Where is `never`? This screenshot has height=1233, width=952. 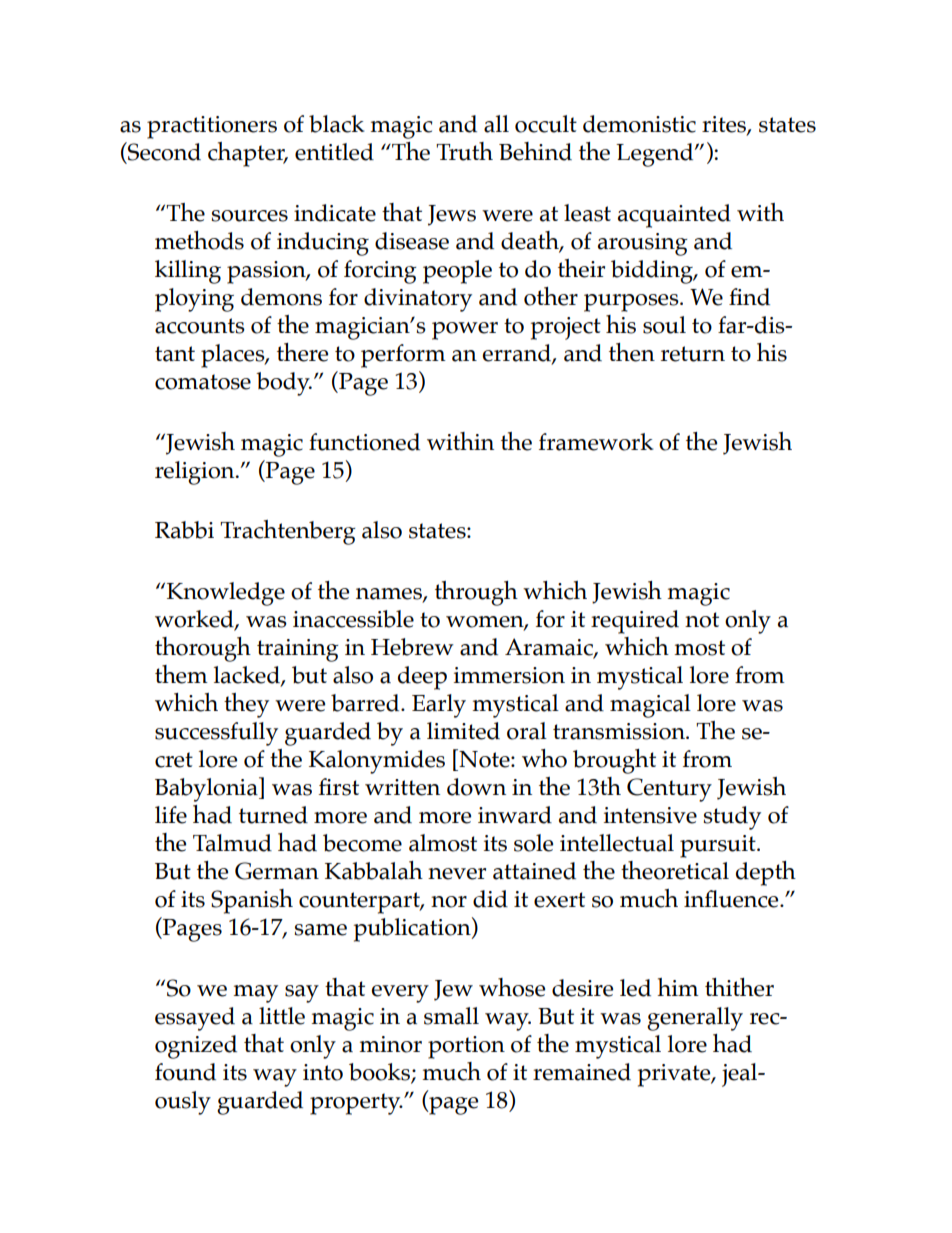
never is located at coordinates (457, 874).
